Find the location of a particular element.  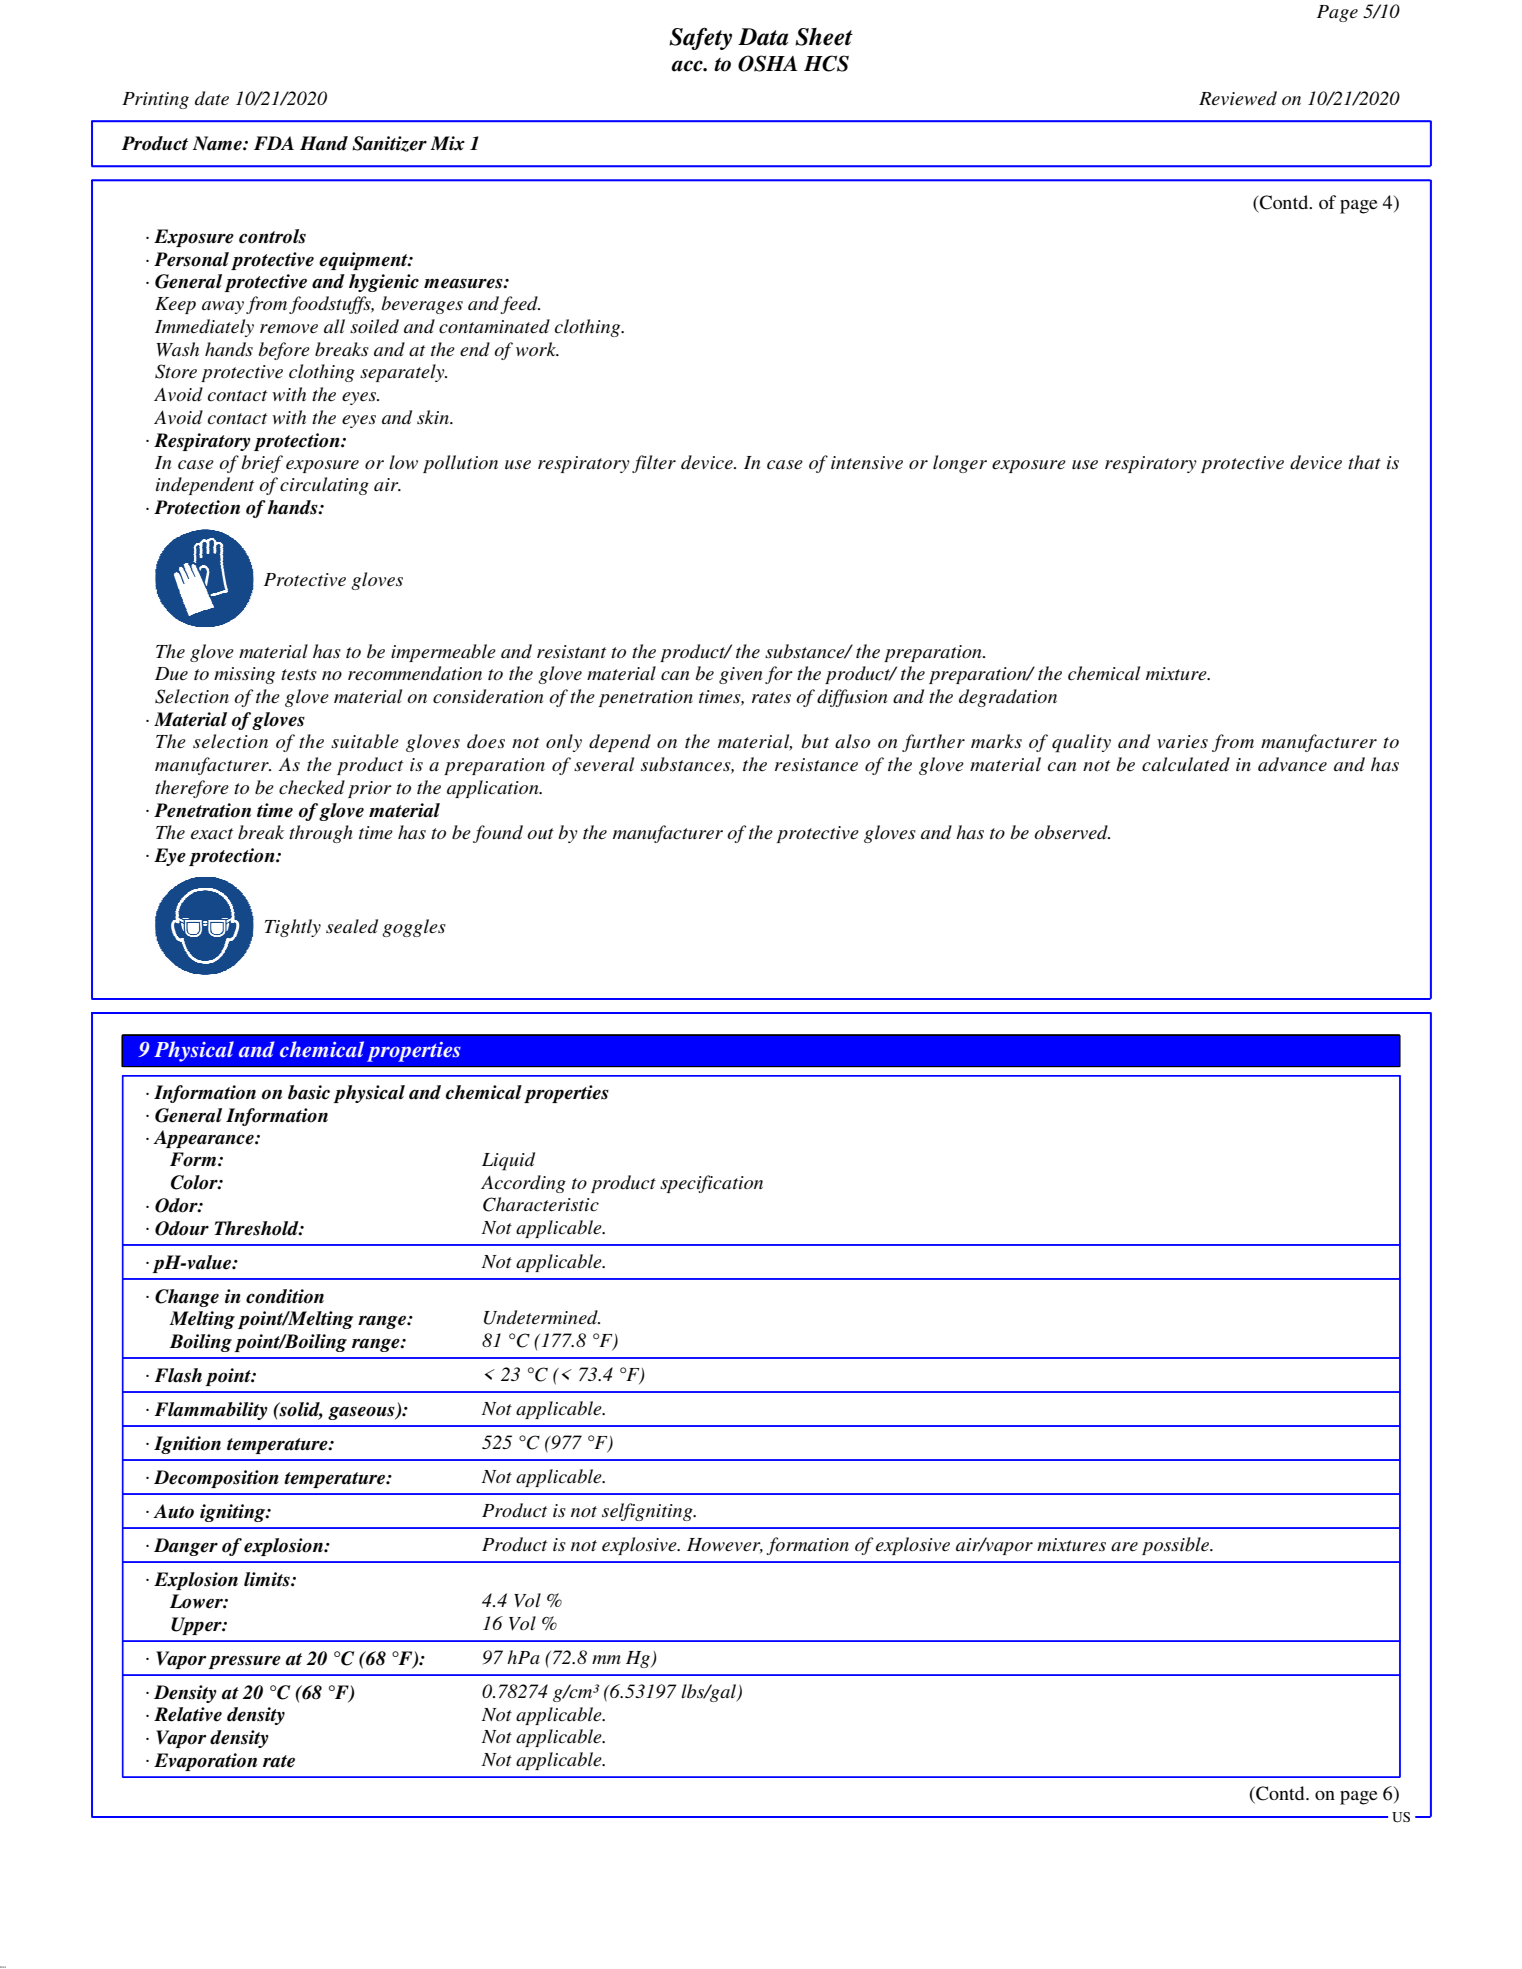

resistance is located at coordinates (816, 765).
